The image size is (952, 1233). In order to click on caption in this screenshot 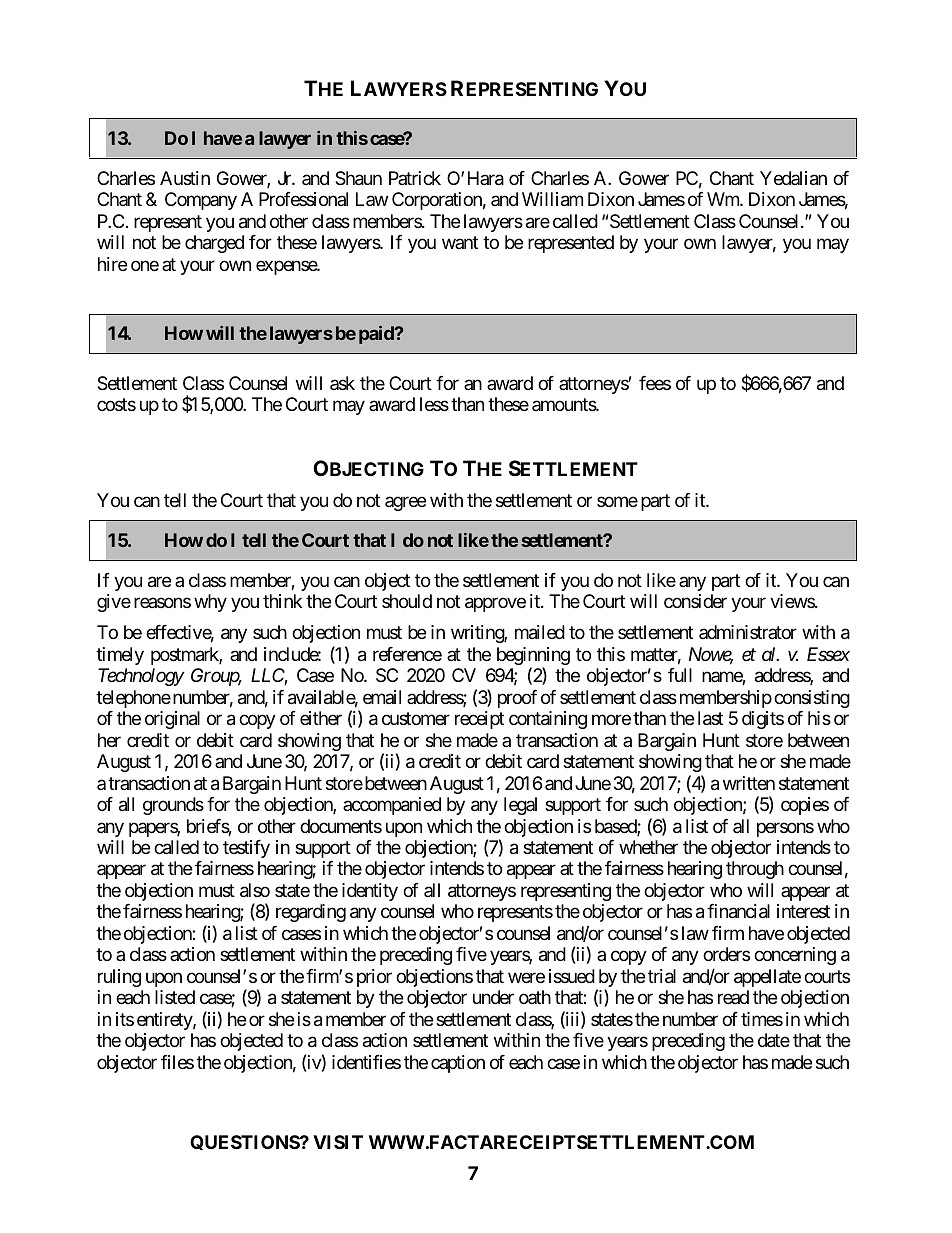, I will do `click(458, 1064)`.
